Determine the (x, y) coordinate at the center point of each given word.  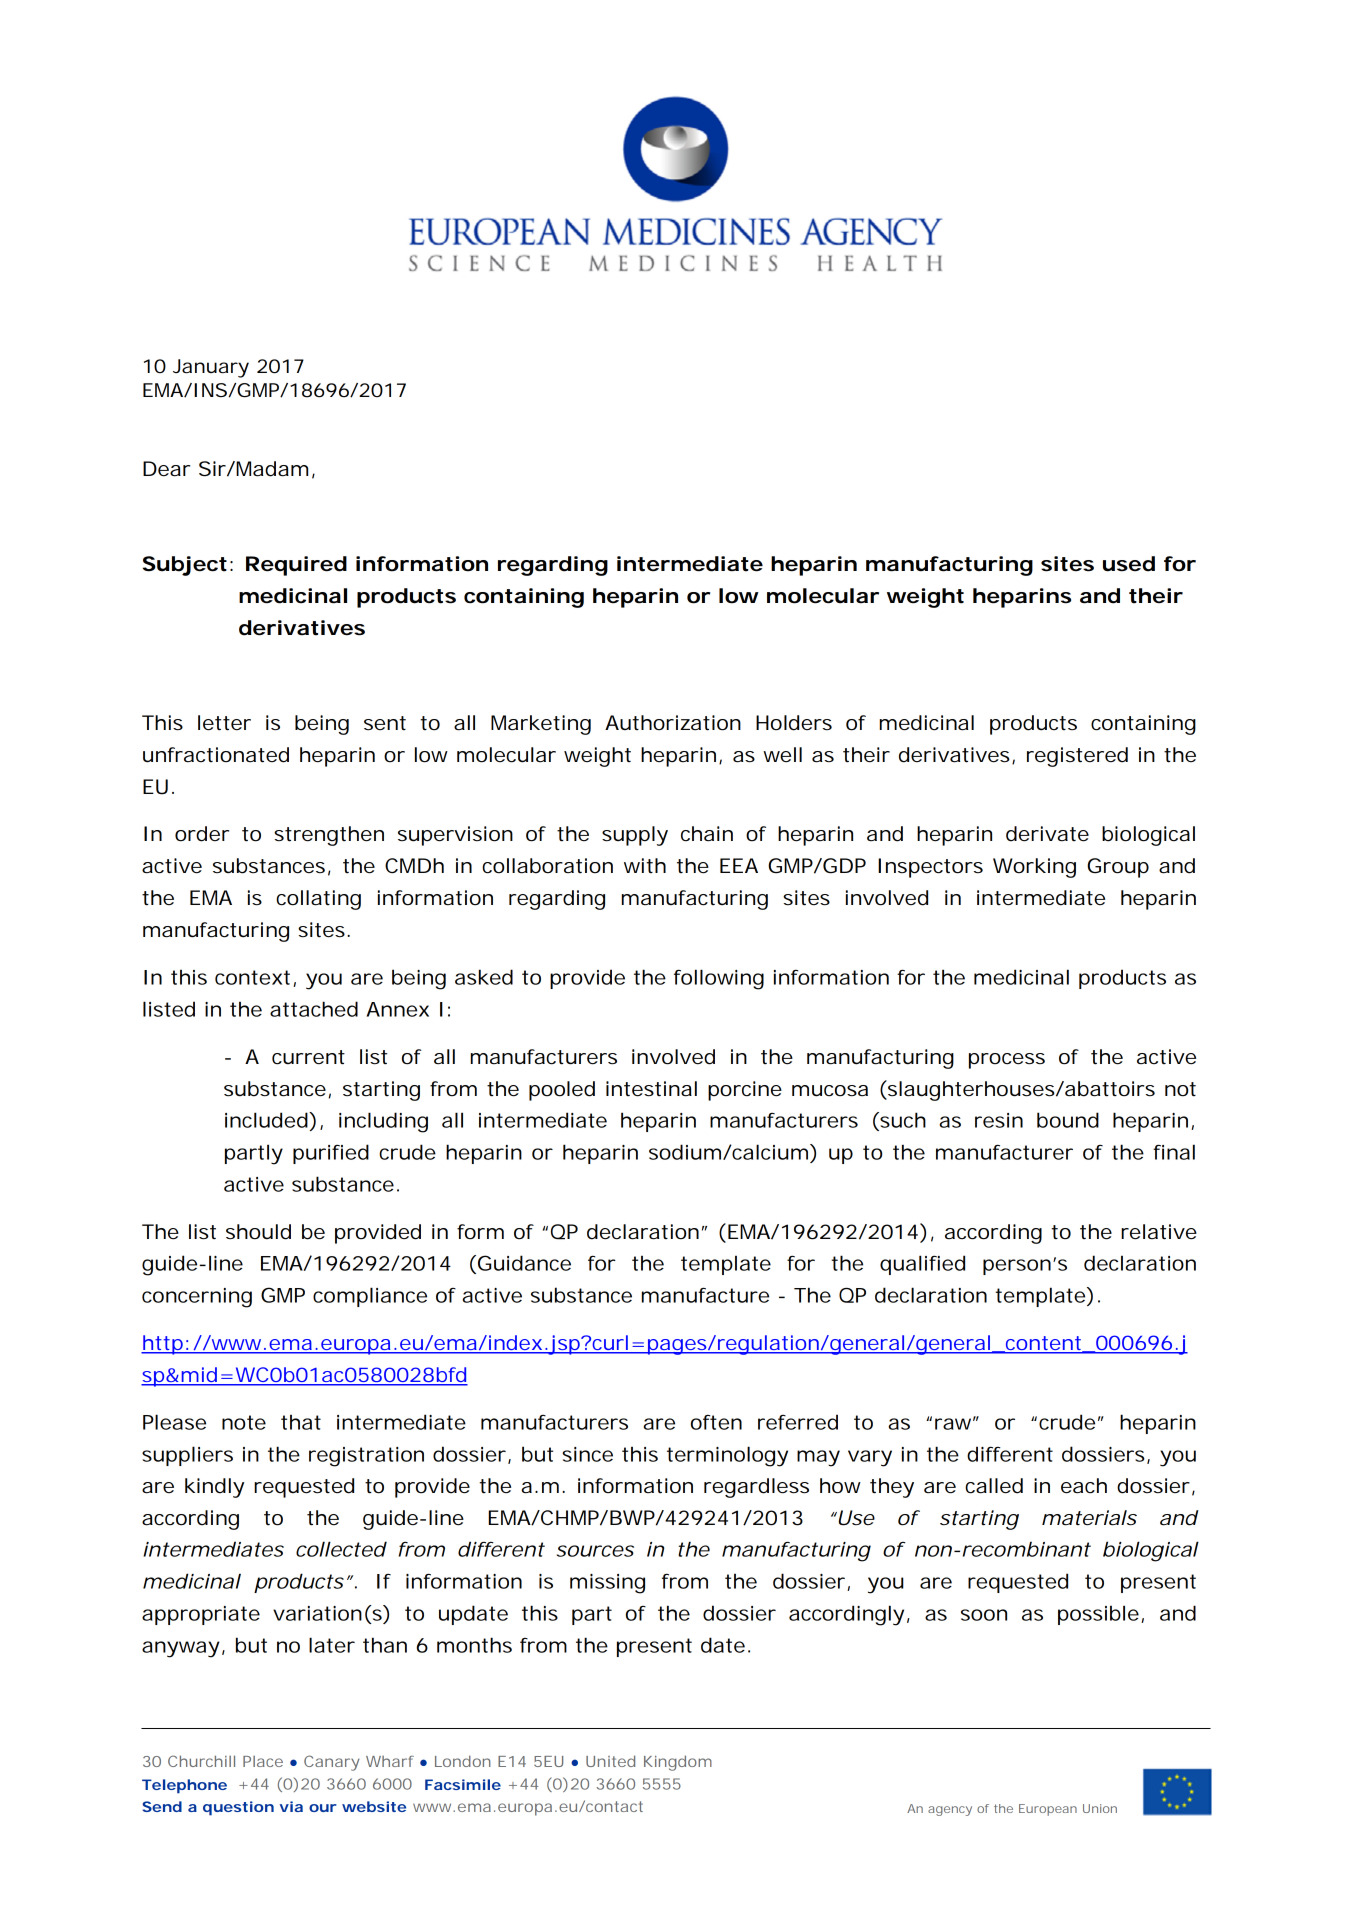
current (308, 1057)
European (1048, 1810)
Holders (794, 723)
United (610, 1761)
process (1007, 1061)
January (211, 368)
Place (263, 1761)
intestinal (651, 1089)
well (782, 755)
